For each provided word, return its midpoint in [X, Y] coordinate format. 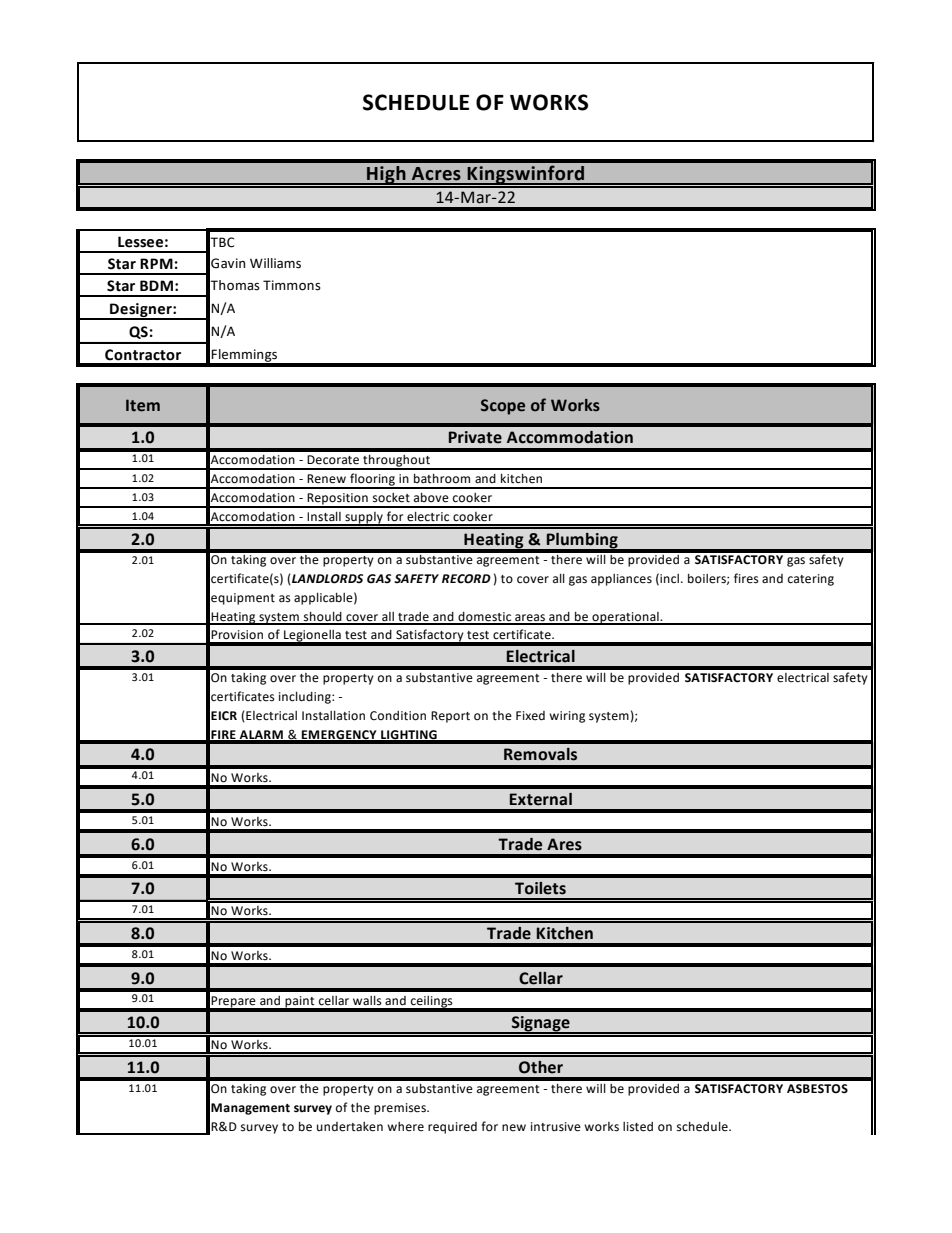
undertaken [350, 1127]
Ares [564, 844]
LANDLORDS [326, 579]
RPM [156, 263]
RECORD [466, 579]
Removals [540, 754]
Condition [398, 716]
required [452, 1128]
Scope [503, 407]
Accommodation [570, 437]
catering [811, 580]
